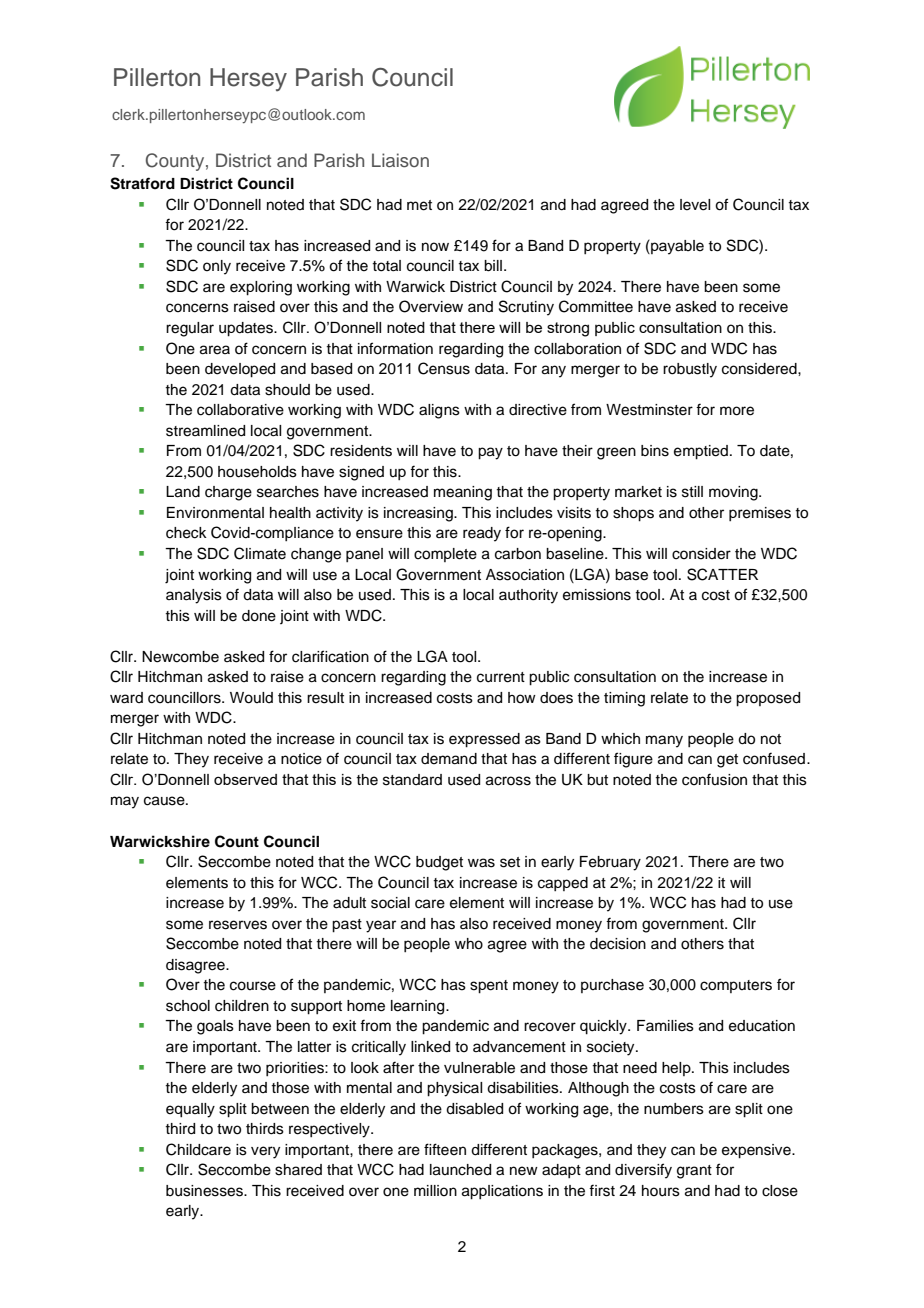  Describe the element at coordinates (419, 205) in the document. I see `met` at that location.
